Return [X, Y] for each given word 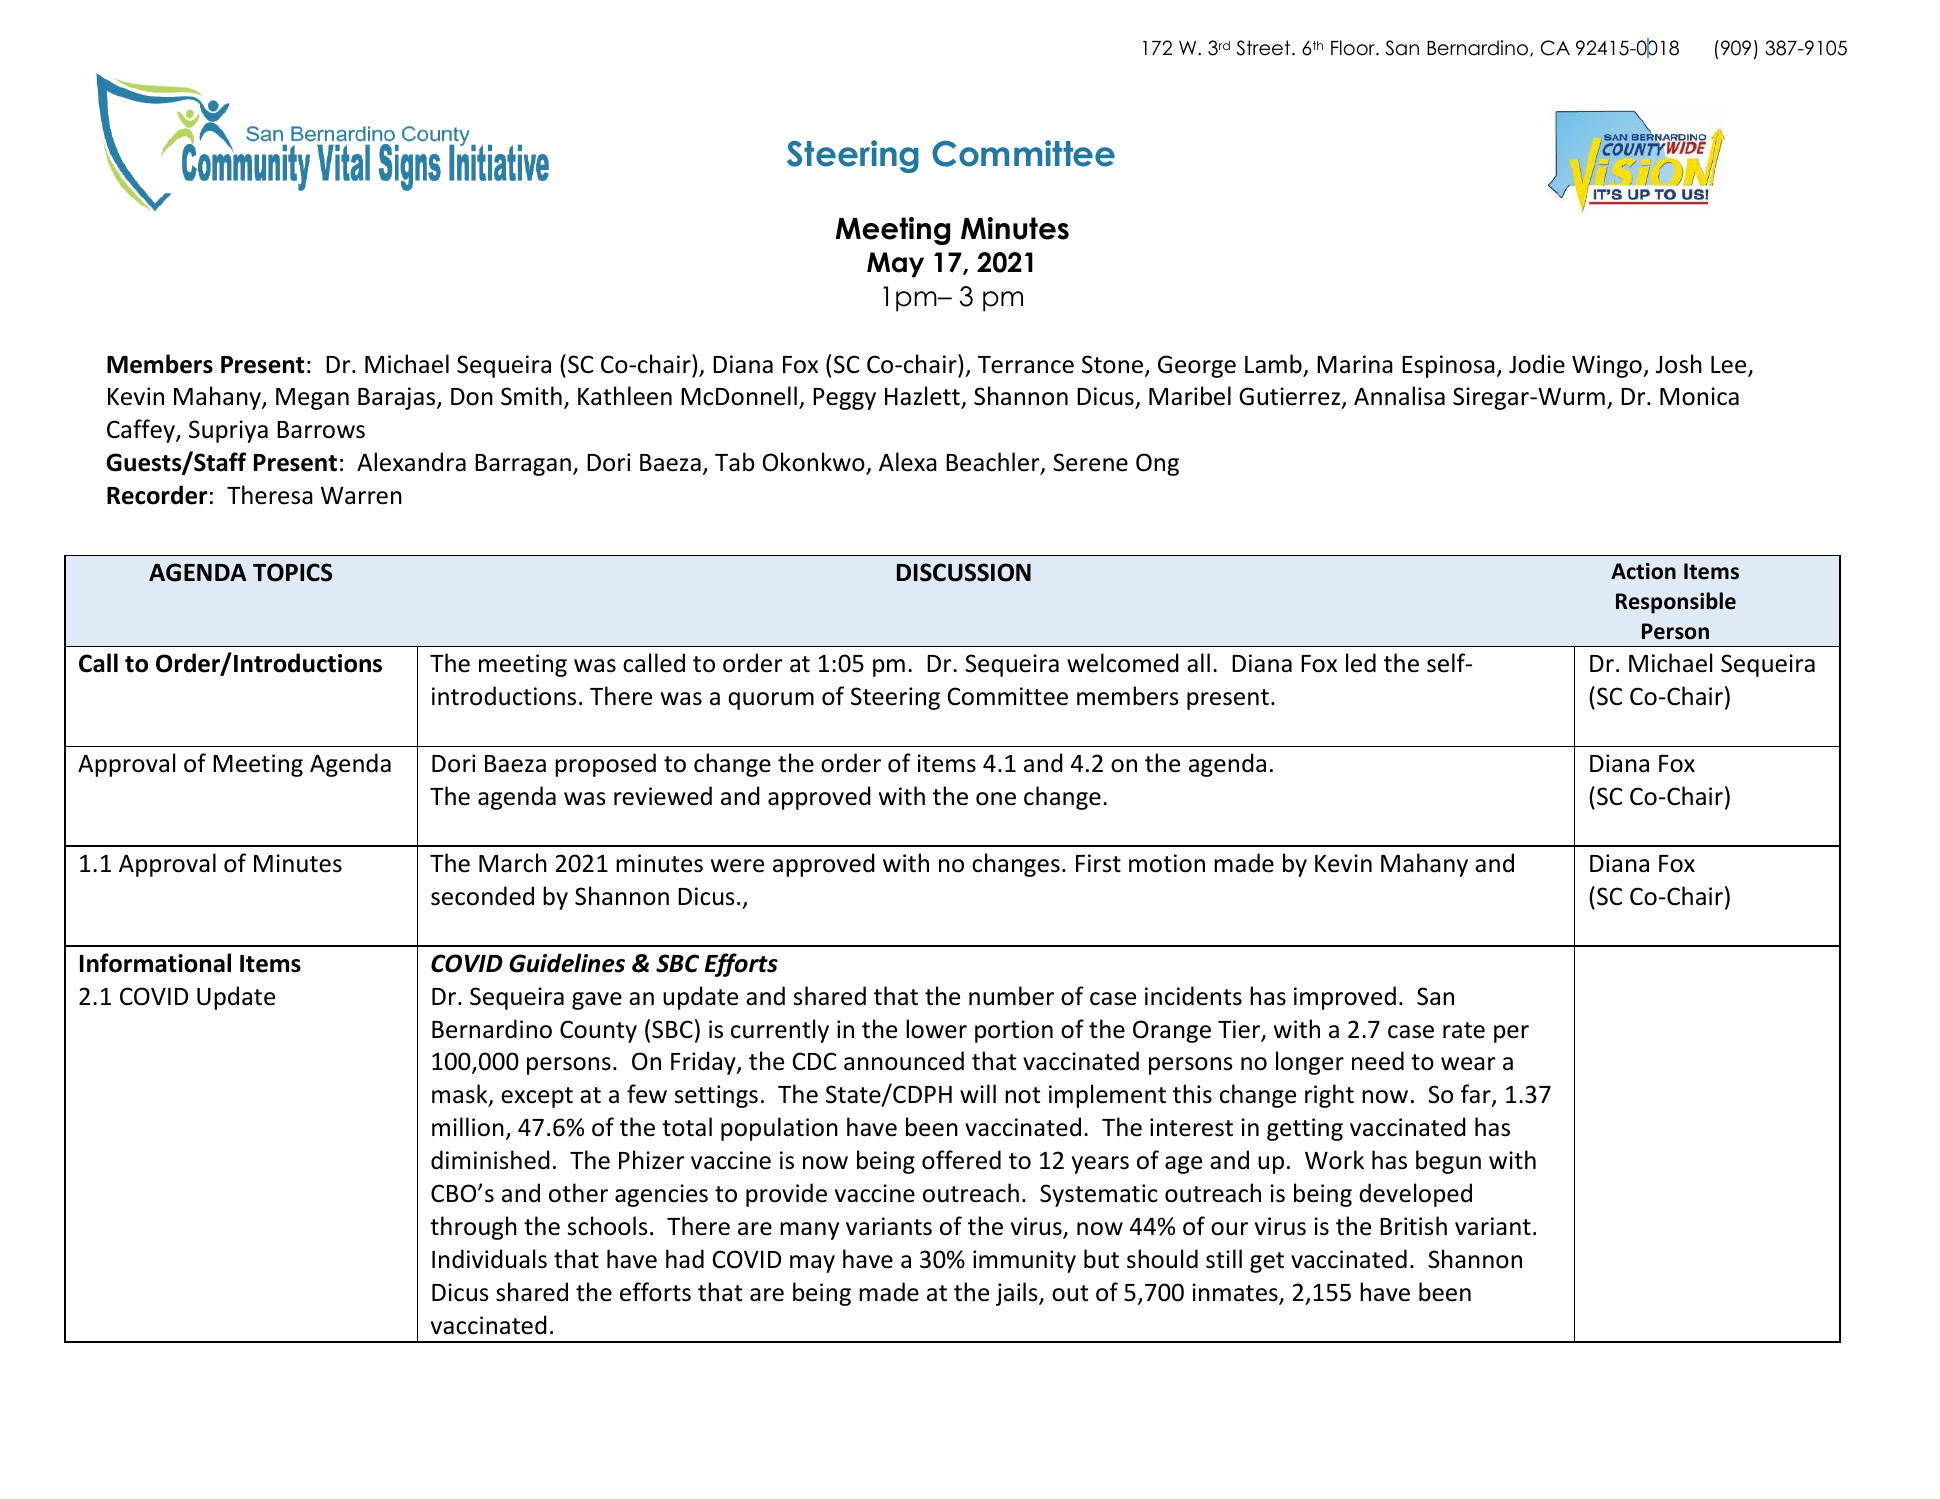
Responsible [1676, 603]
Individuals [489, 1259]
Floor [1354, 48]
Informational [155, 963]
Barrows [321, 430]
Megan [312, 399]
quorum [771, 701]
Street [1264, 48]
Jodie [1537, 364]
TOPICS [292, 572]
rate [1464, 1030]
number [1011, 996]
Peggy [844, 399]
